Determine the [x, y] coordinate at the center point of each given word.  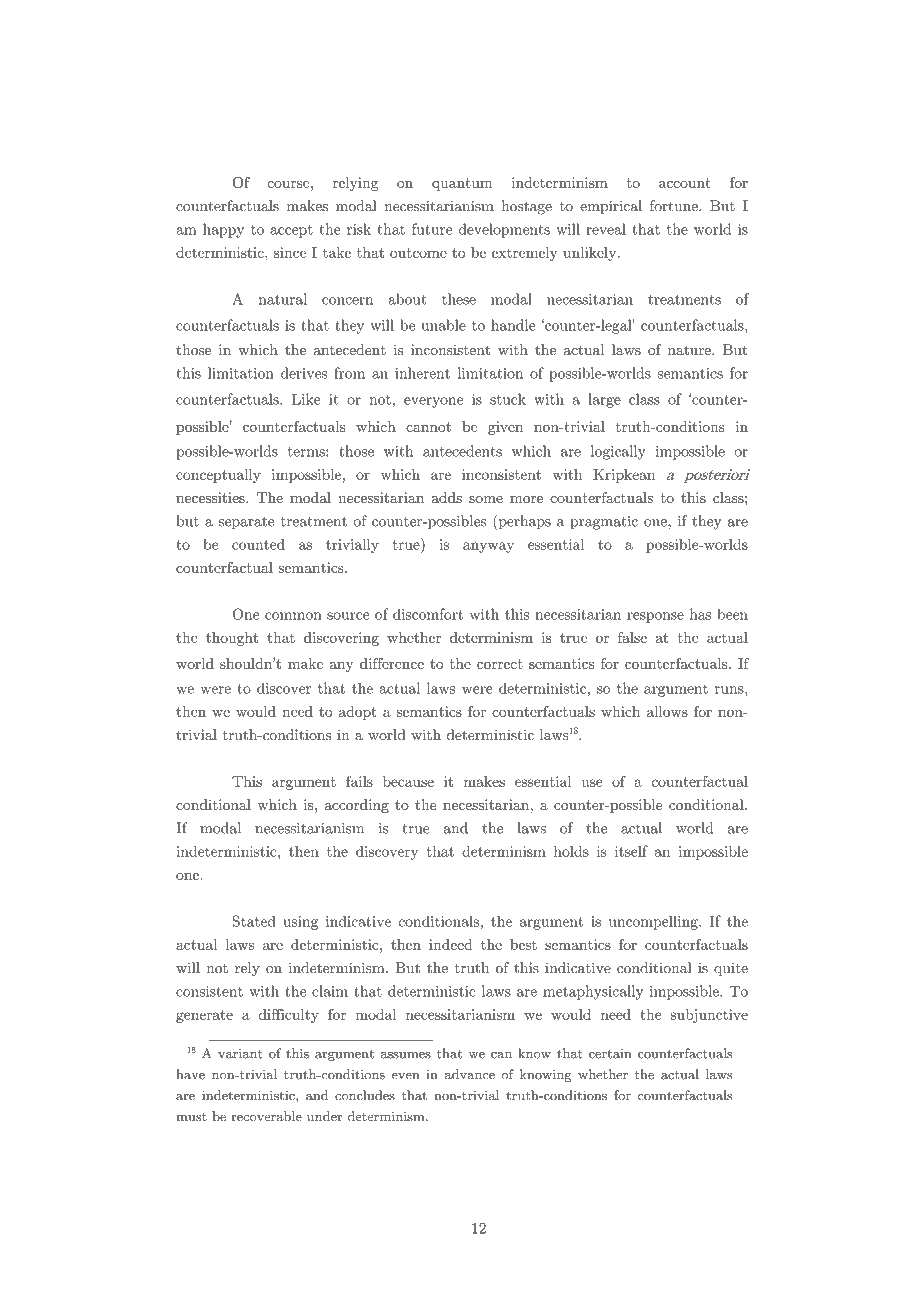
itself [631, 851]
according [357, 806]
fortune [675, 206]
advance [470, 1074]
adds [446, 497]
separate [246, 523]
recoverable [266, 1116]
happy [223, 230]
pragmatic [604, 523]
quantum [462, 184]
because [408, 781]
